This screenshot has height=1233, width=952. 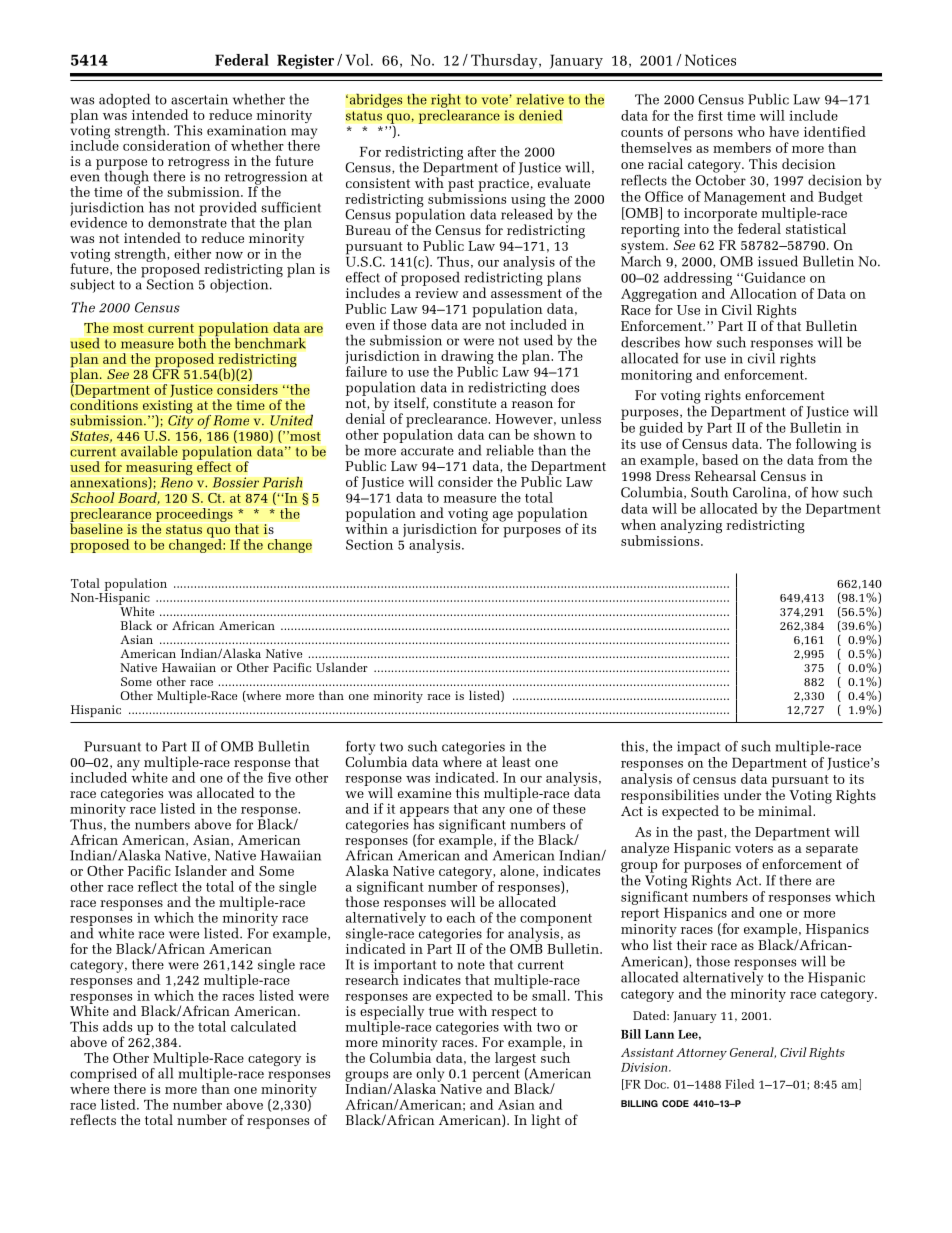 I want to click on drawing, so click(x=466, y=358).
